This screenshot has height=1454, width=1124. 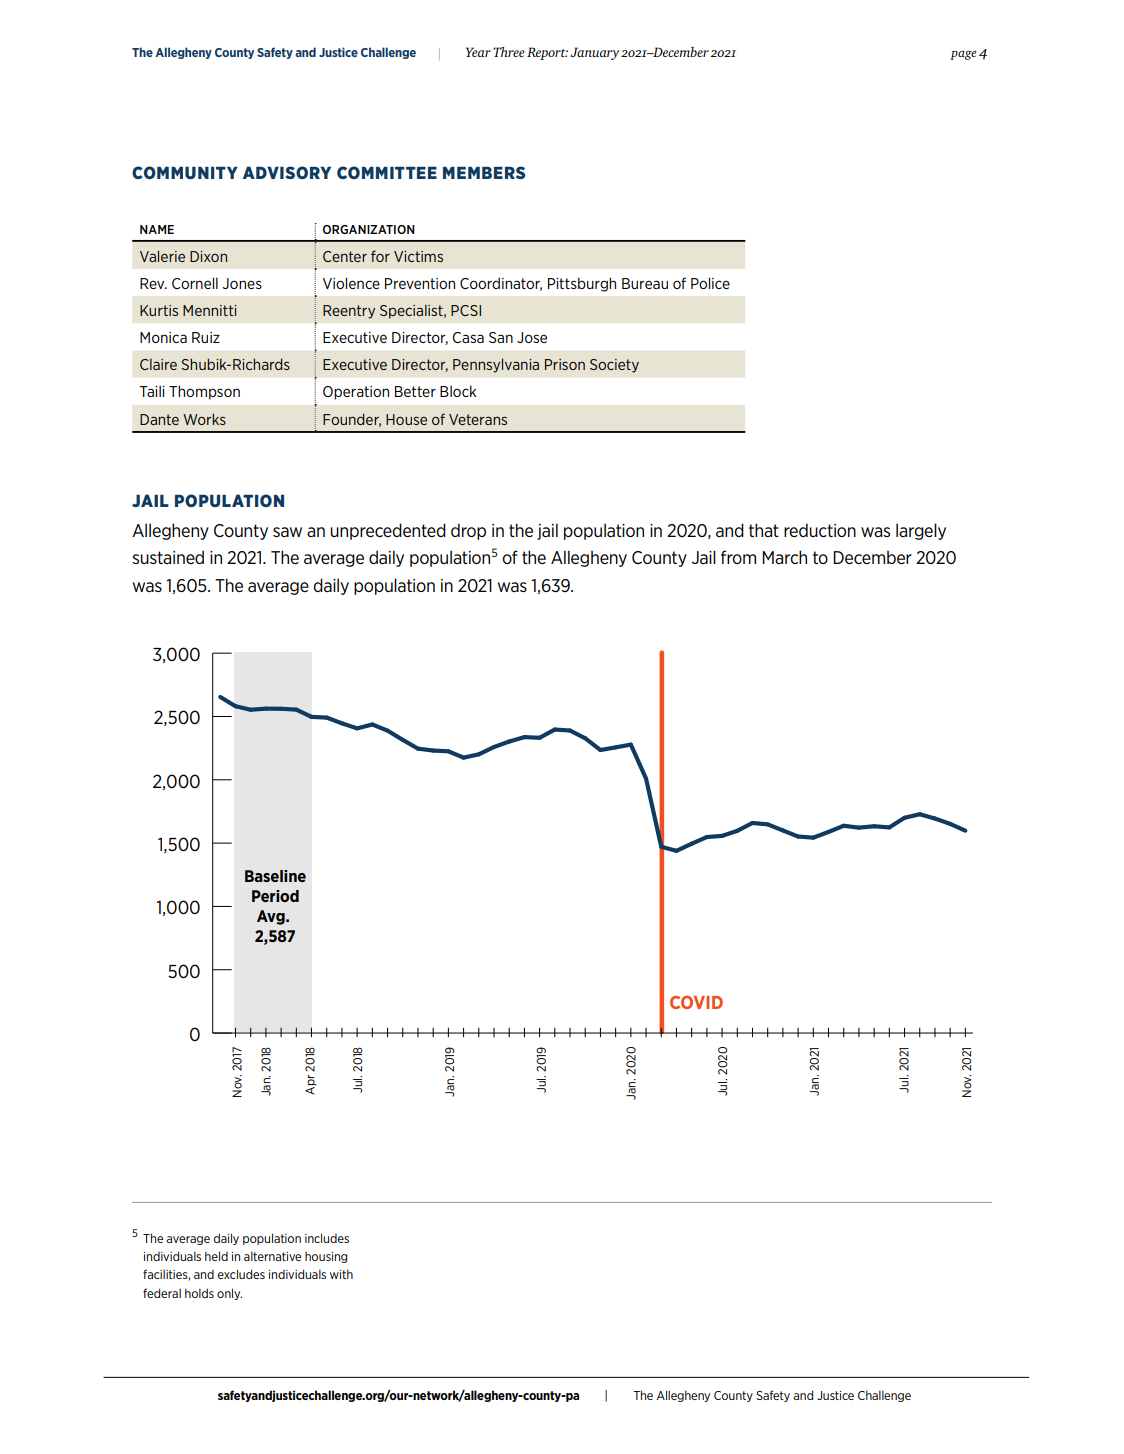 I want to click on drop, so click(x=468, y=531).
